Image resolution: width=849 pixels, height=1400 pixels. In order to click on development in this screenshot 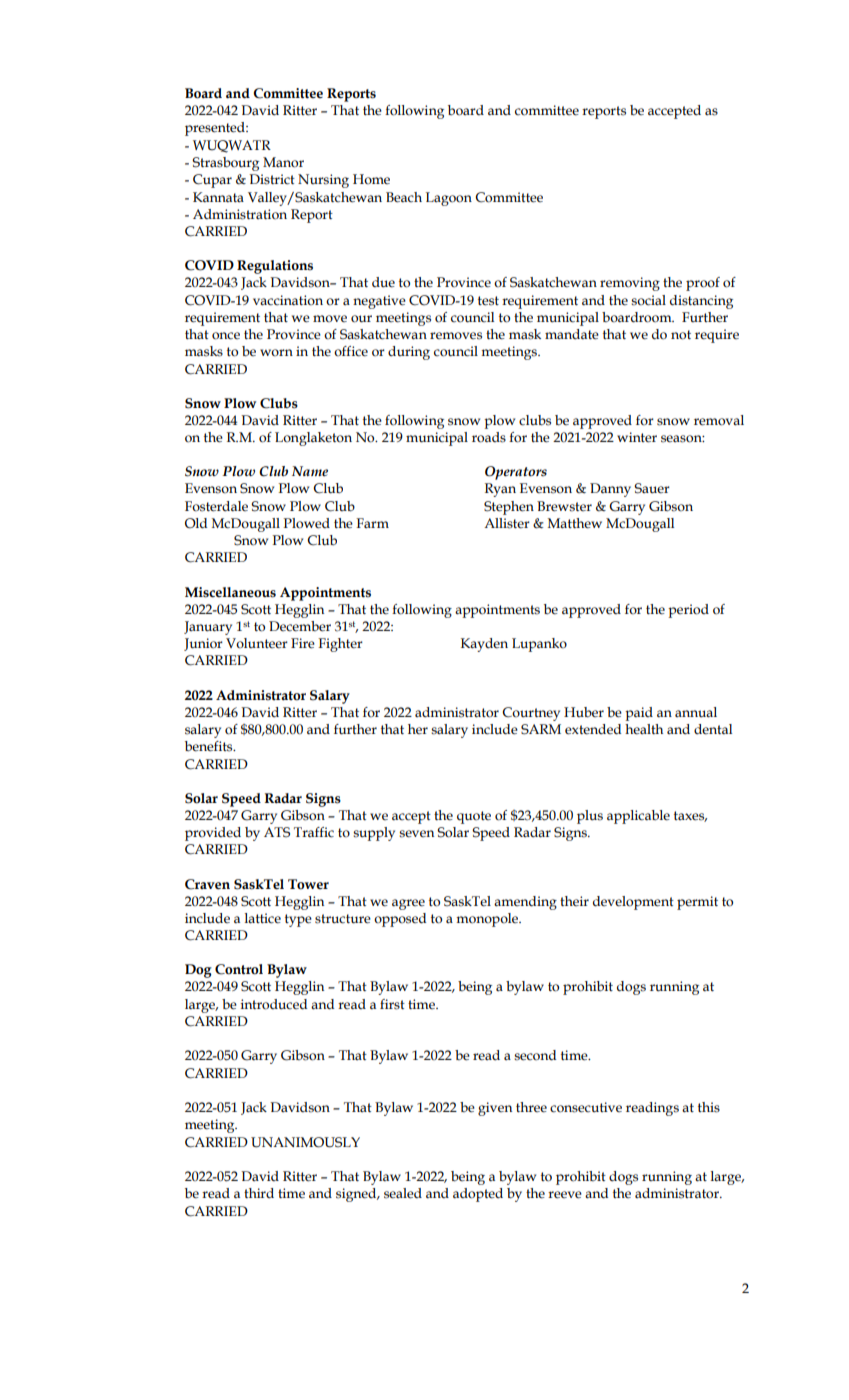, I will do `click(633, 903)`.
